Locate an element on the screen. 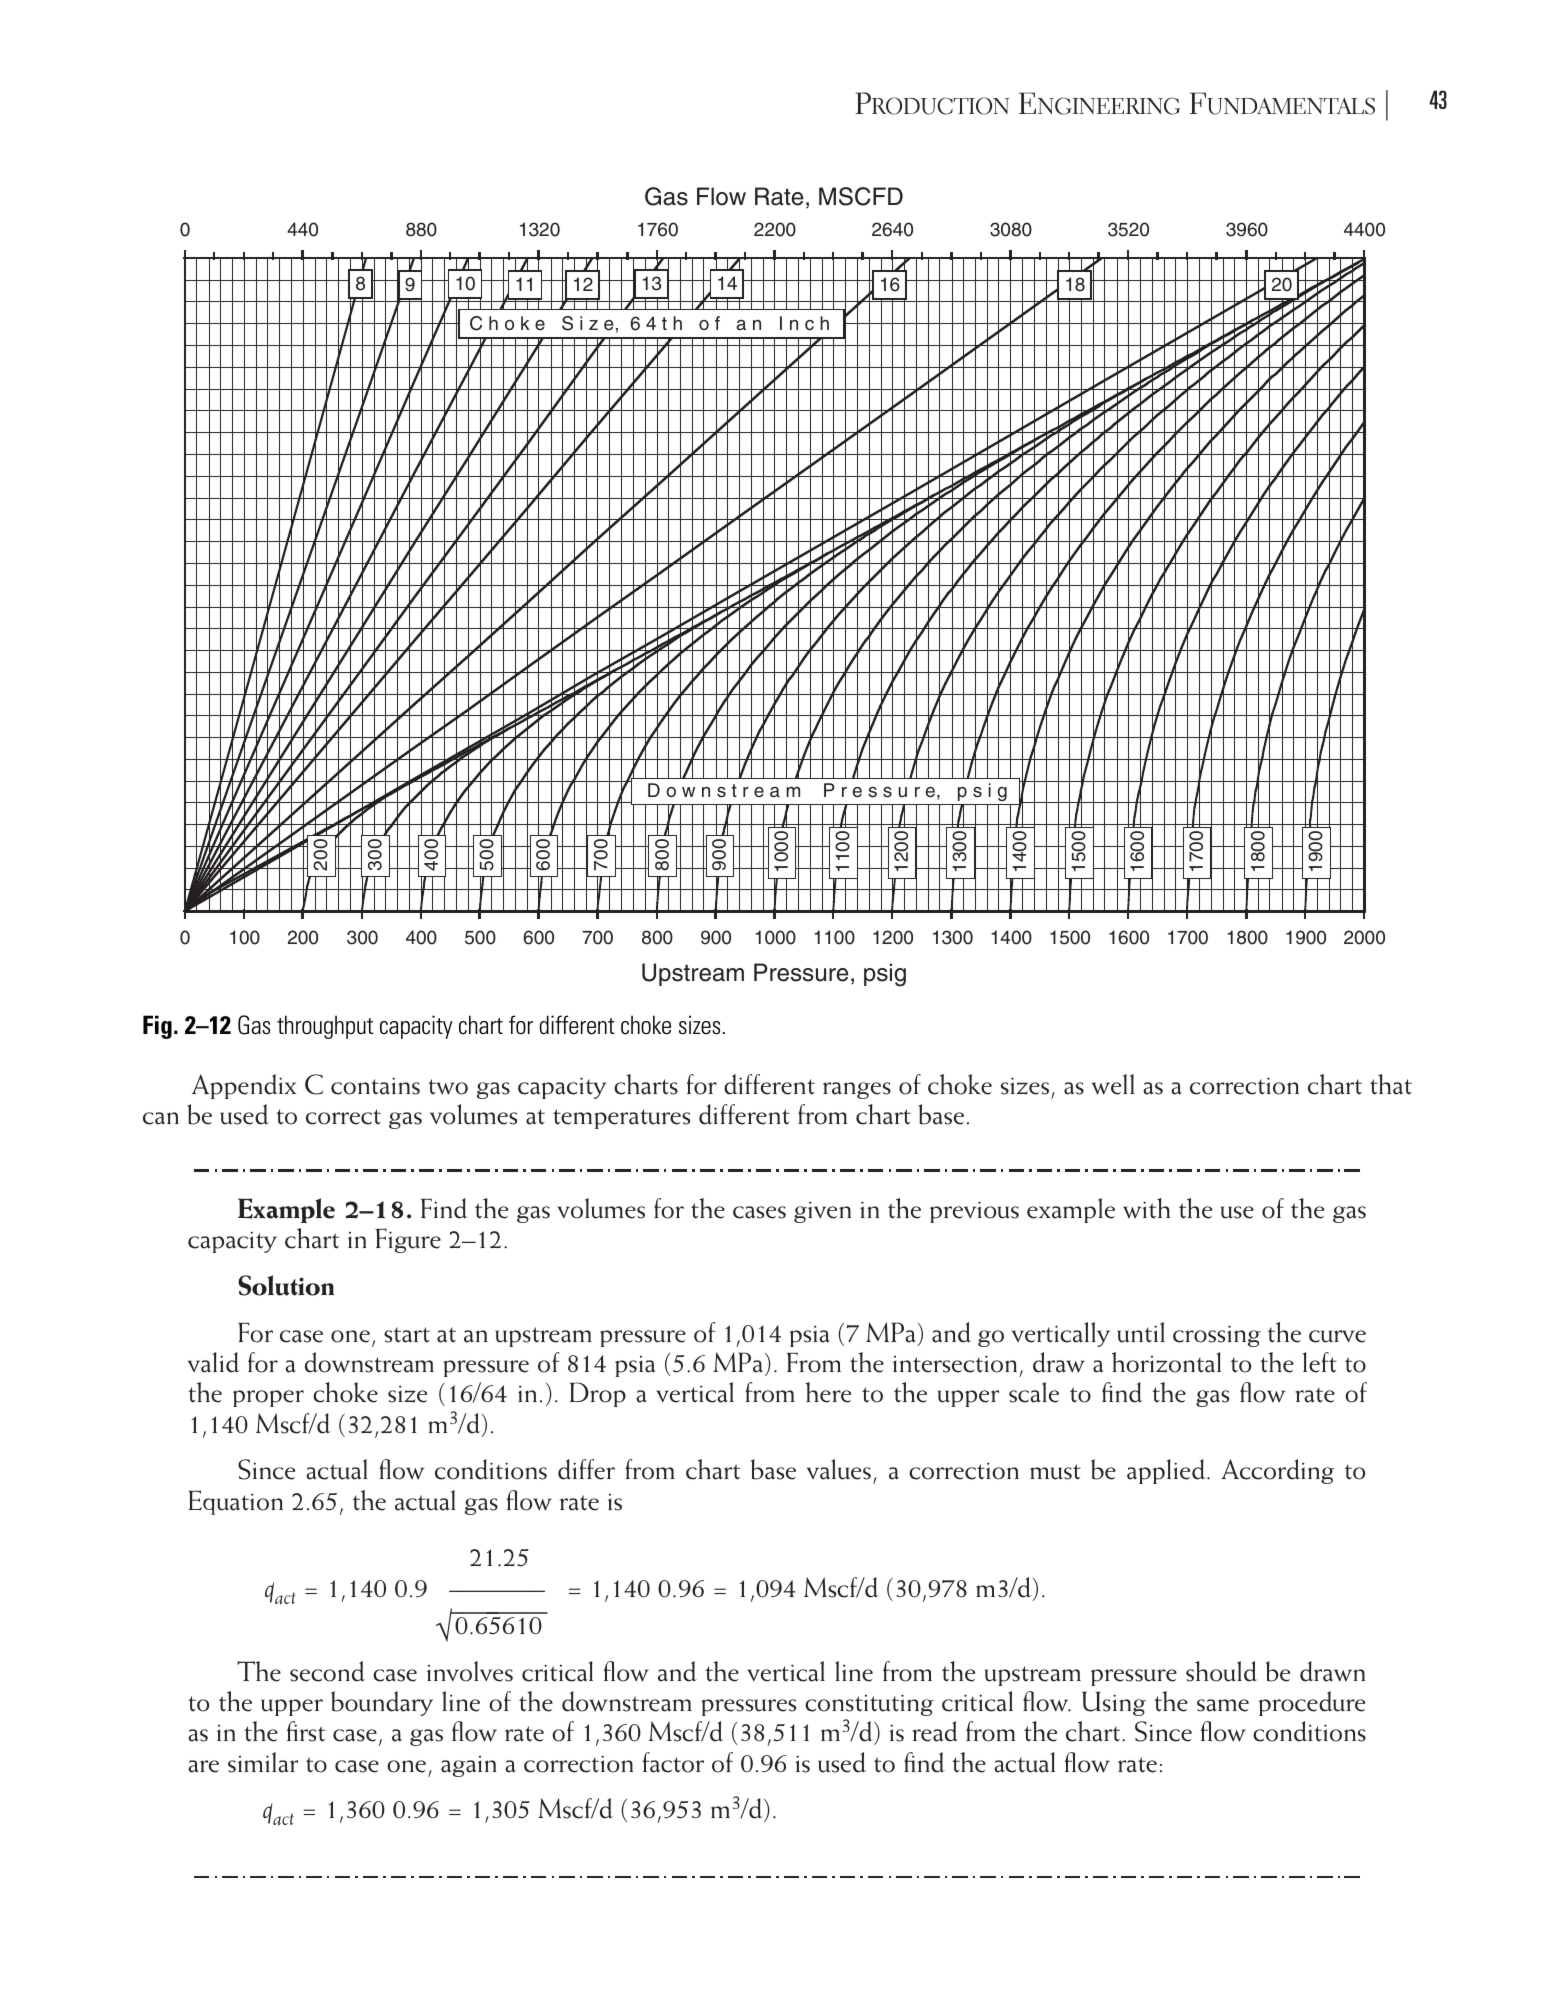 The height and width of the screenshot is (2001, 1551). According is located at coordinates (1277, 1471).
